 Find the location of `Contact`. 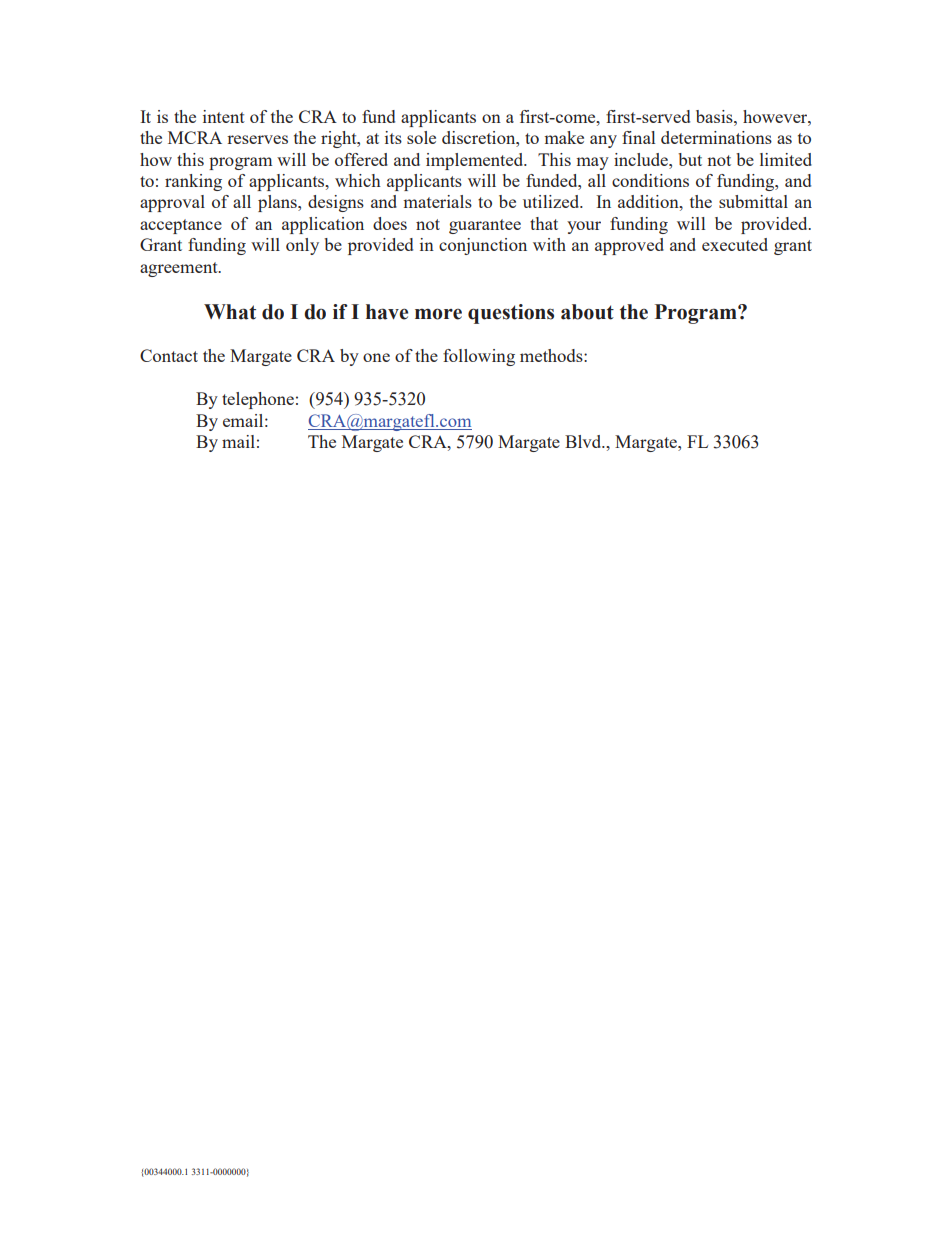

Contact is located at coordinates (169, 355).
